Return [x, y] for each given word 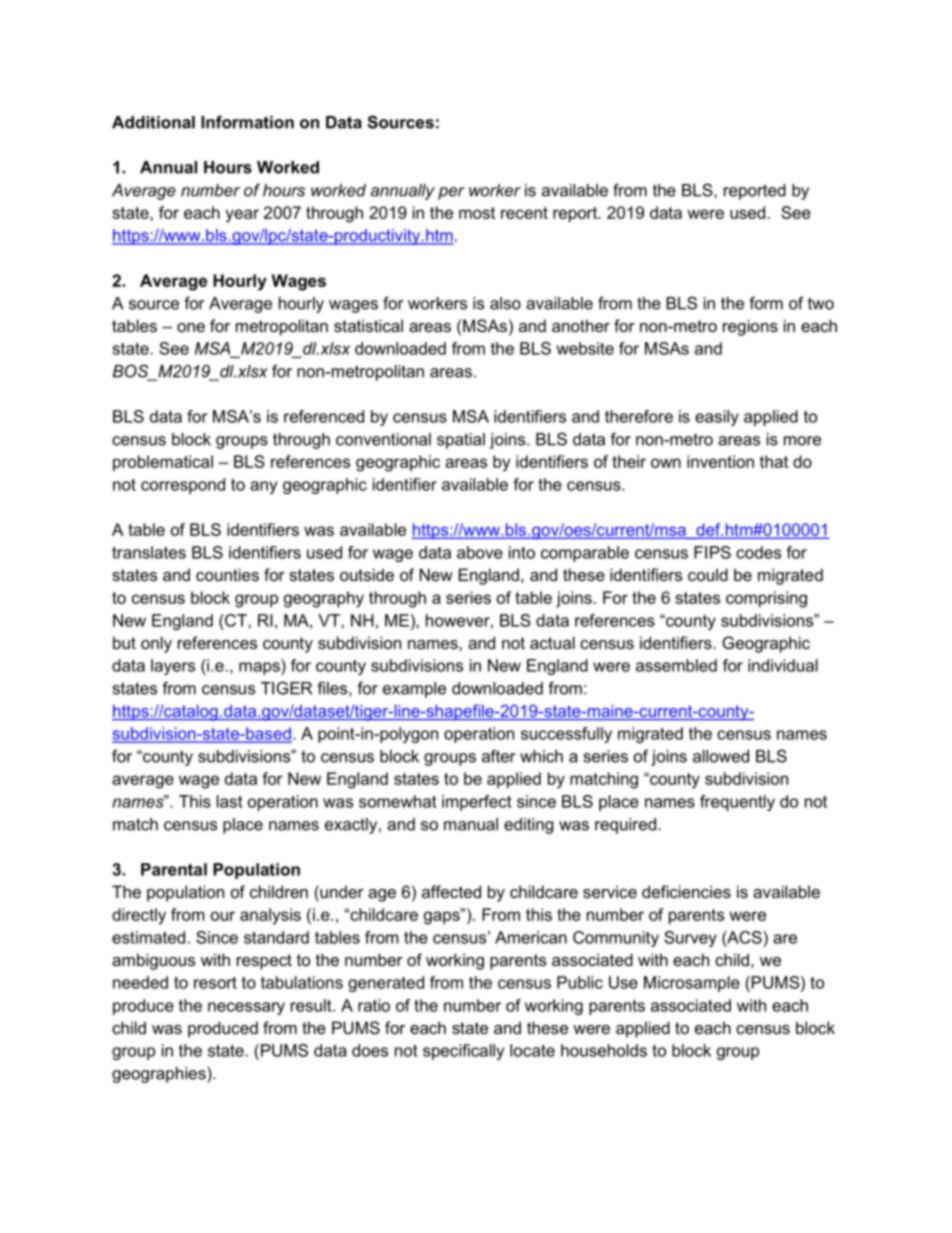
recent [524, 213]
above [480, 552]
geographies [160, 1075]
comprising [766, 599]
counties [227, 574]
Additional [153, 122]
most [477, 213]
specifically [463, 1052]
